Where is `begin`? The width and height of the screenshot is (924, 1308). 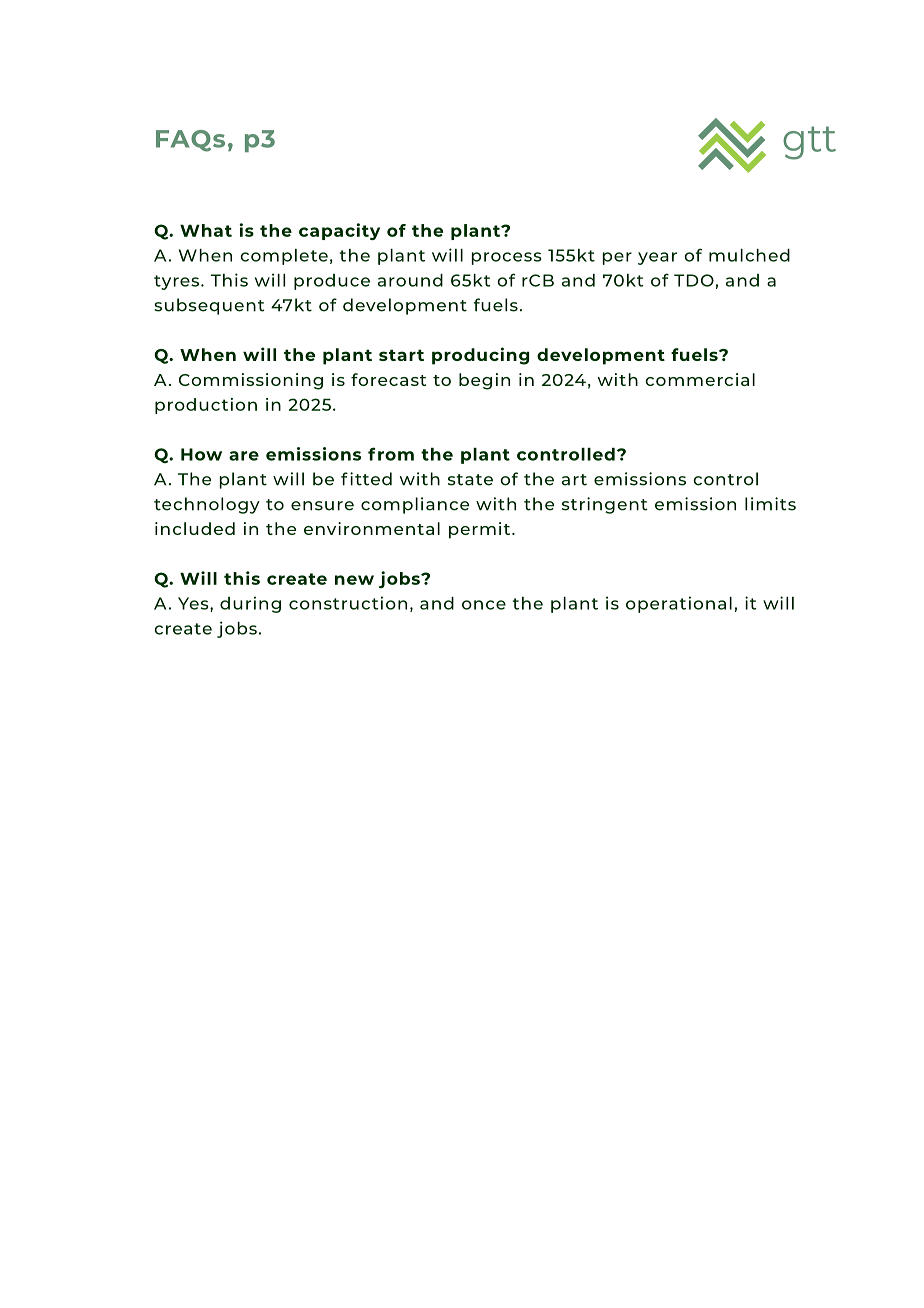
begin is located at coordinates (484, 381).
